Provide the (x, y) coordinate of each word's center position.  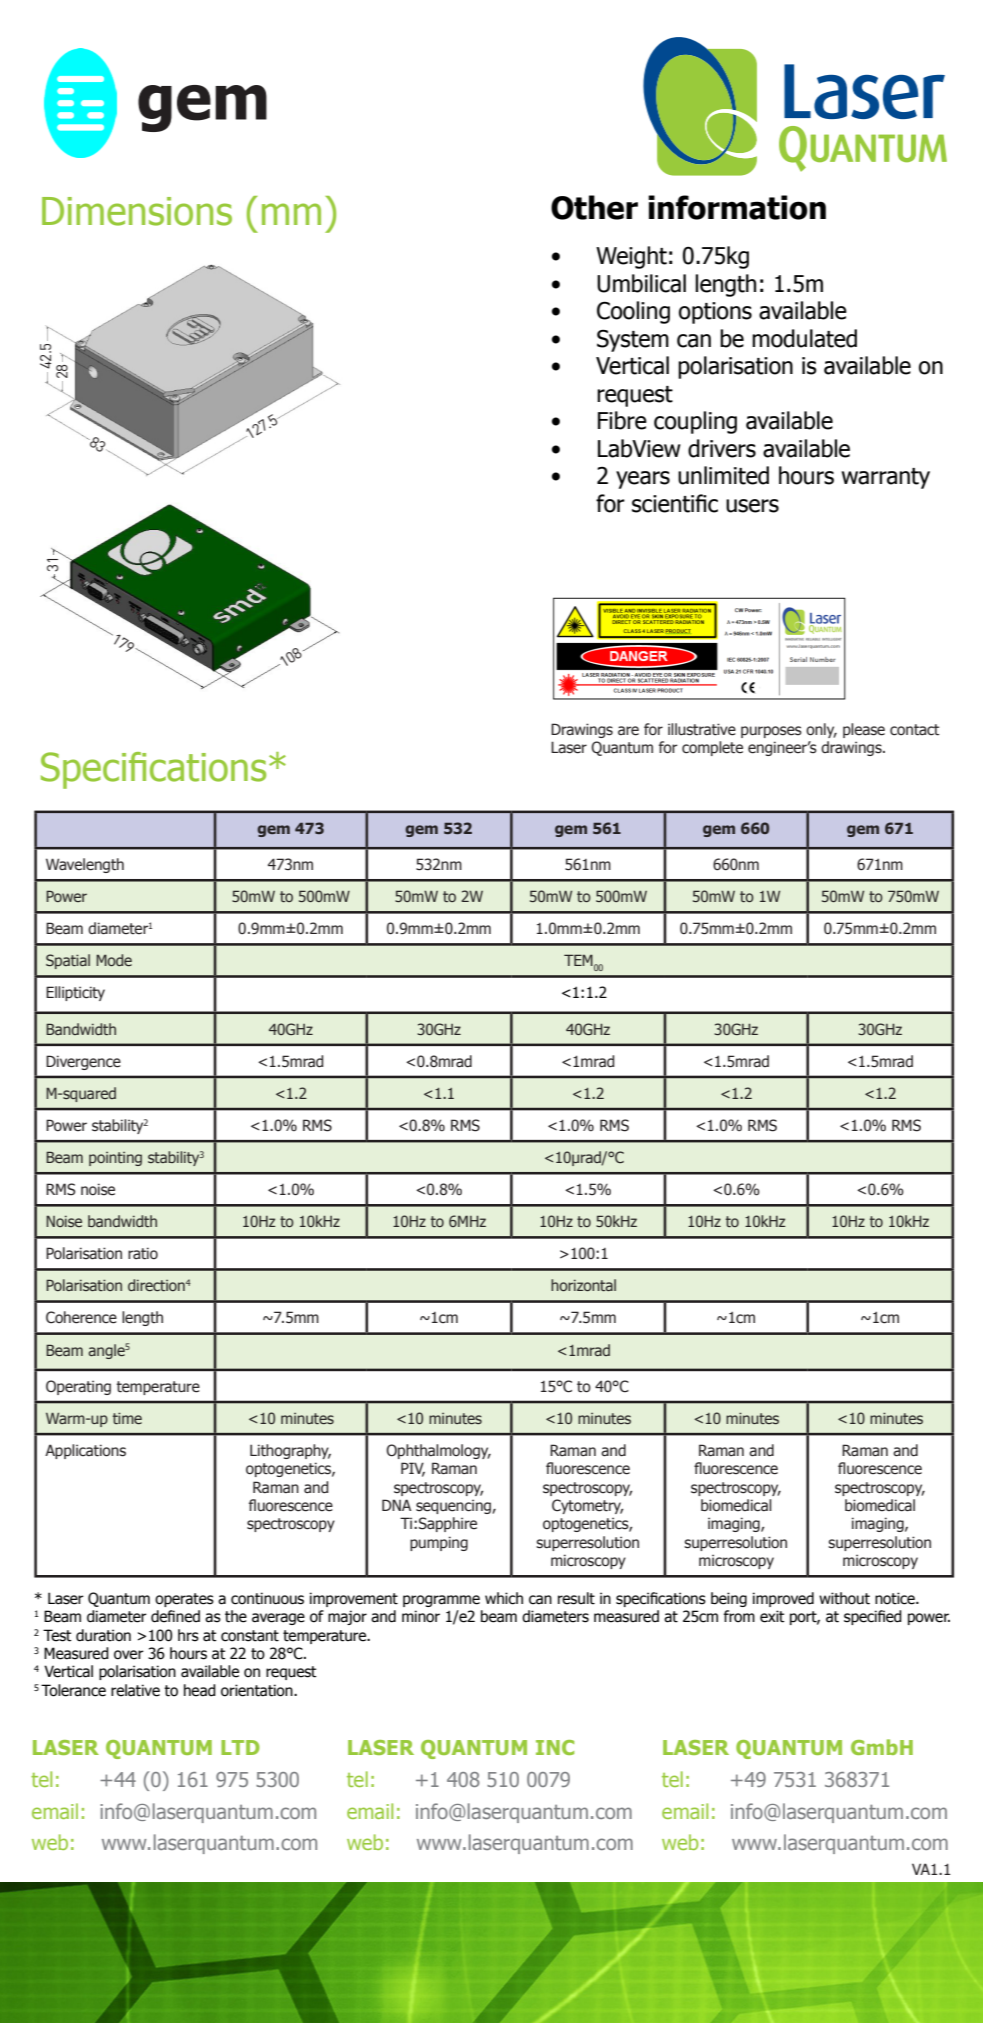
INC (555, 1747)
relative (135, 1690)
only (821, 730)
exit (772, 1616)
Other (594, 207)
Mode (114, 960)
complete (712, 748)
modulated (804, 338)
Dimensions (137, 211)
